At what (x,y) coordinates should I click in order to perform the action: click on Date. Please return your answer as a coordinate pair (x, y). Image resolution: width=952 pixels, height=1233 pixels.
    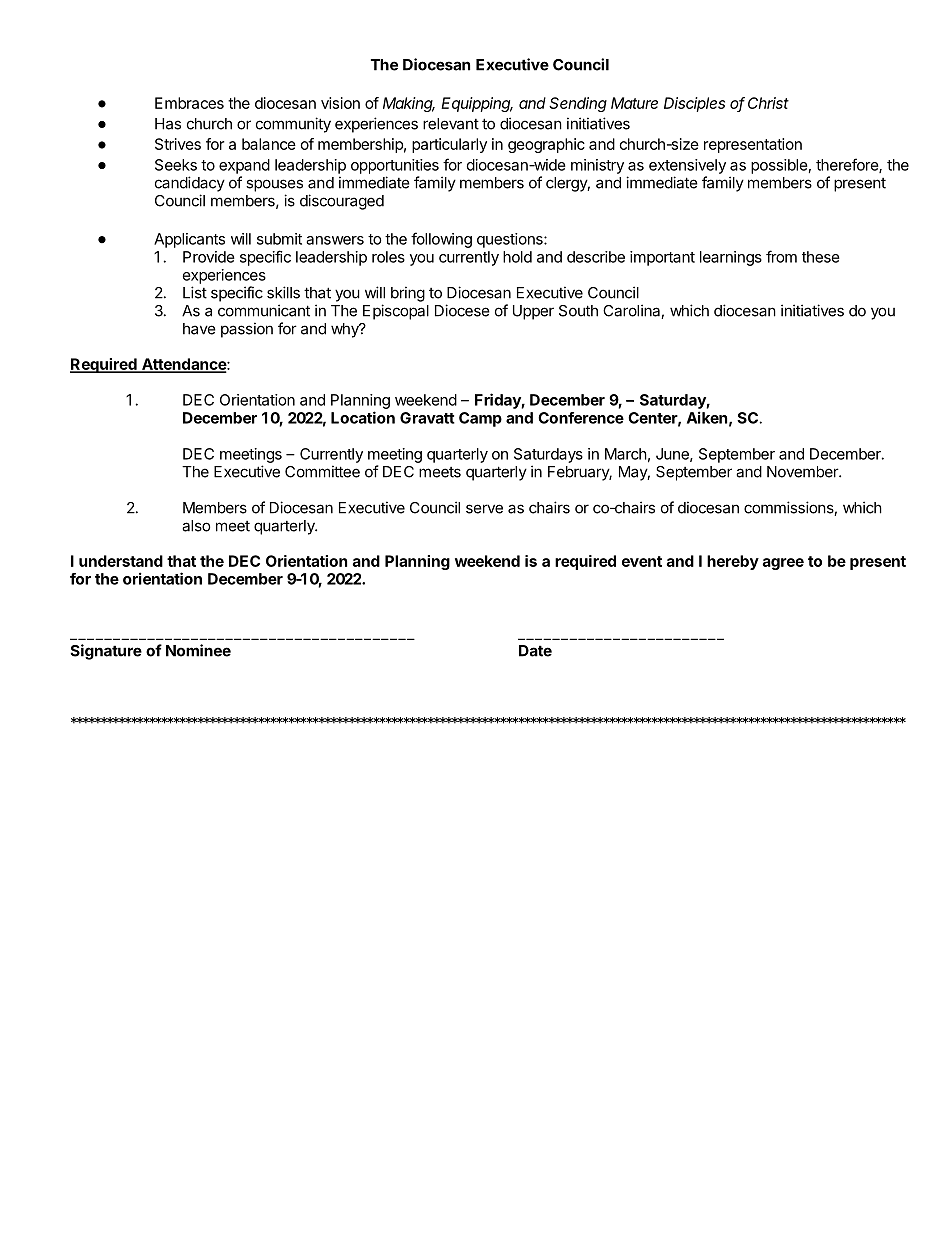
    Looking at the image, I should click on (535, 651).
